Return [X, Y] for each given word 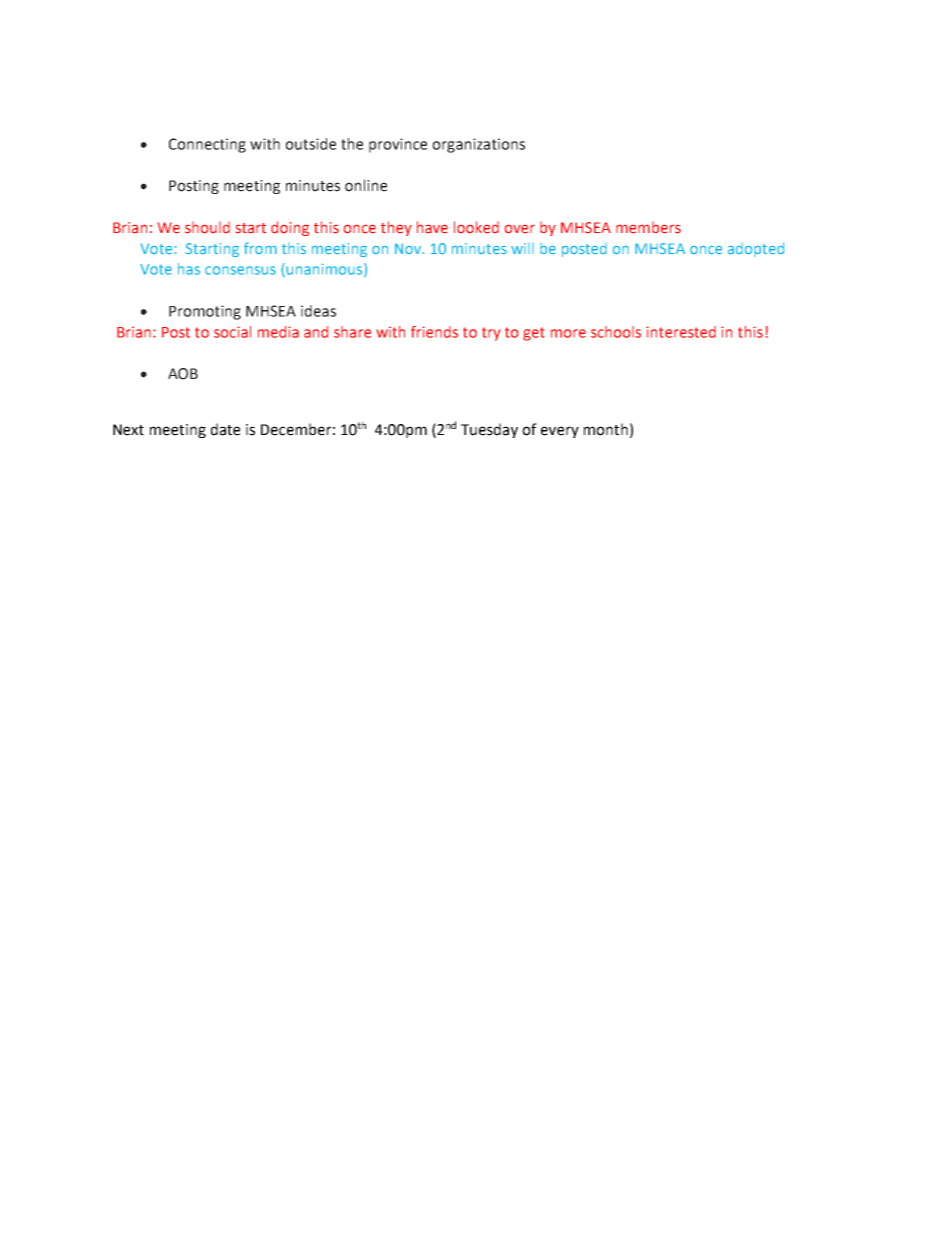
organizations [478, 145]
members [648, 228]
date [225, 429]
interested [681, 332]
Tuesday [489, 430]
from [260, 248]
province [398, 145]
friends [434, 332]
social [232, 332]
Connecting [207, 145]
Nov [409, 248]
